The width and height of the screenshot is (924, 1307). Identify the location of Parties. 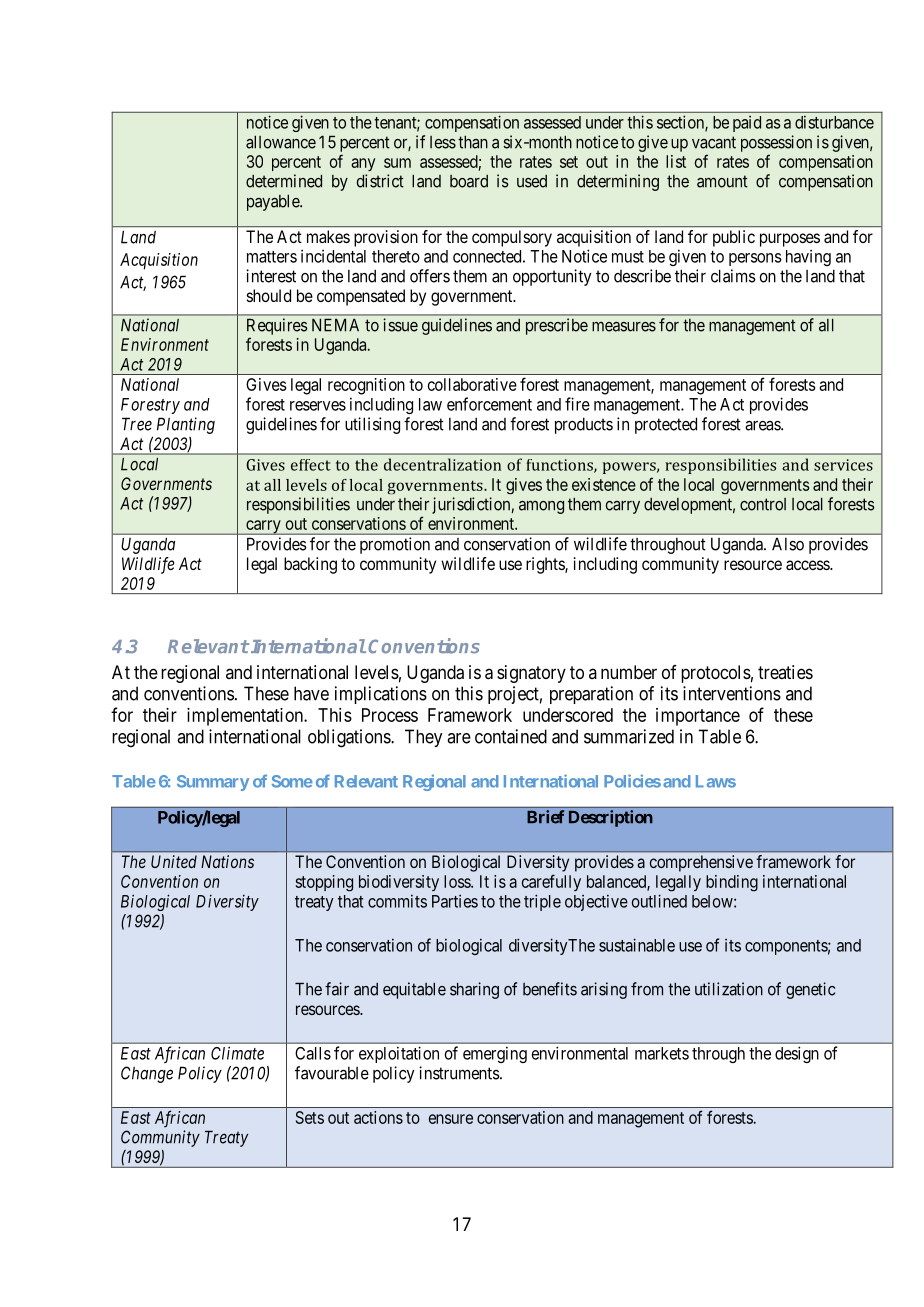
(455, 901).
